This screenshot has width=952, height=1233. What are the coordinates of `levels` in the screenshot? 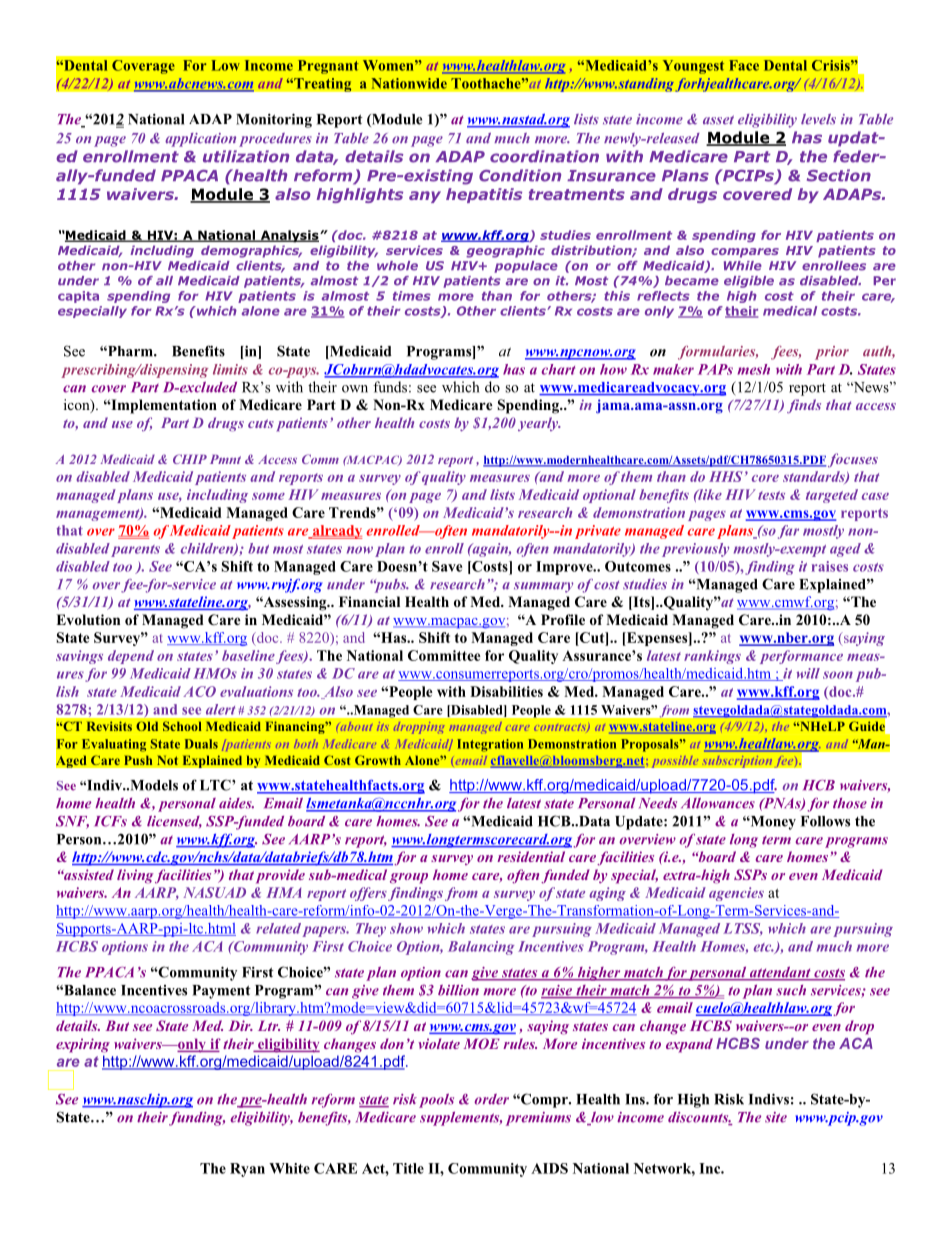 It's located at (818, 119).
